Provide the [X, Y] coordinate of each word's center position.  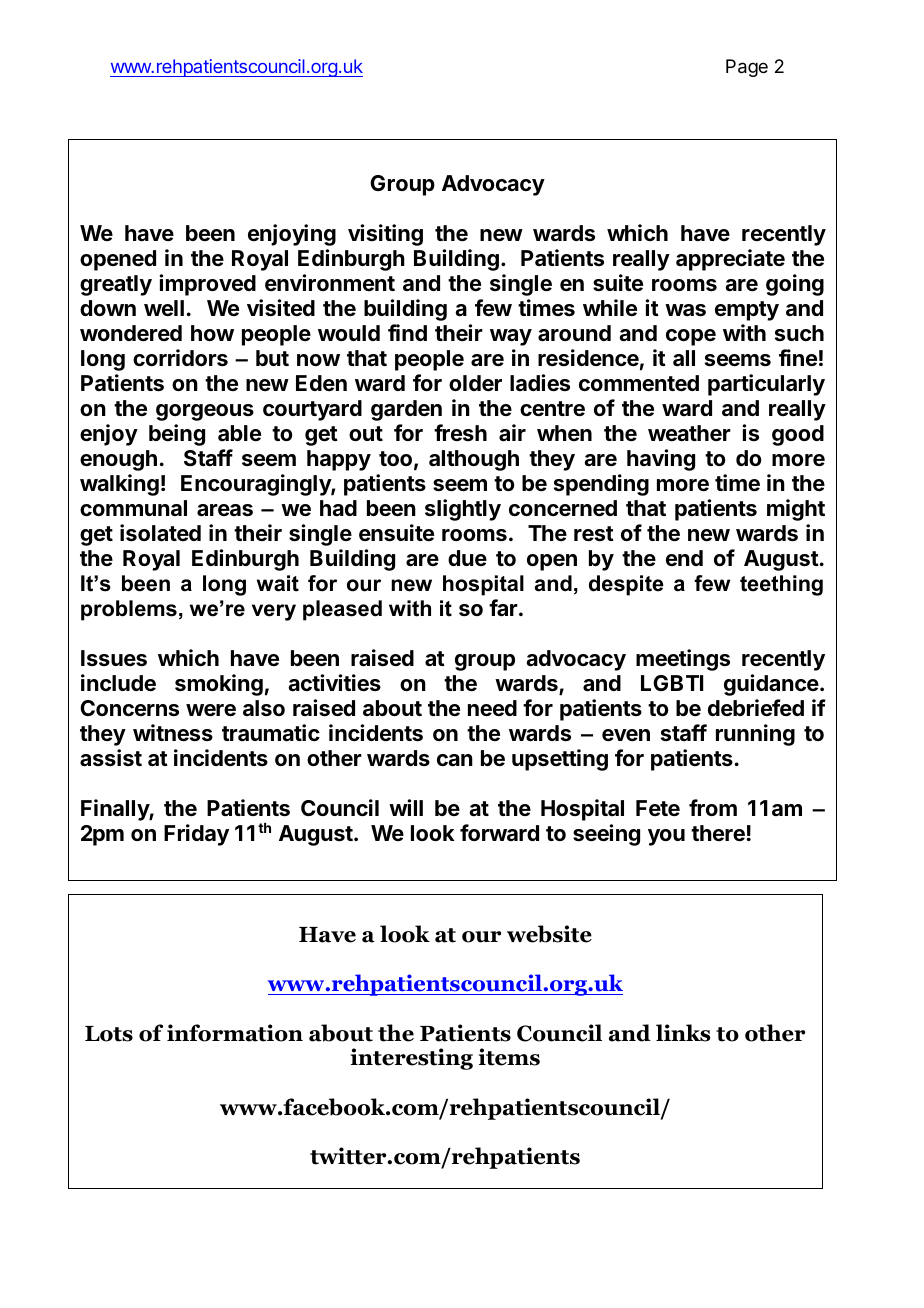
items [509, 1057]
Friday [196, 835]
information [235, 1033]
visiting [385, 235]
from [713, 807]
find [407, 332]
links [683, 1033]
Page [747, 68]
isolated [160, 533]
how [212, 333]
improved [207, 285]
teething [781, 585]
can [455, 760]
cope [691, 337]
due [467, 558]
